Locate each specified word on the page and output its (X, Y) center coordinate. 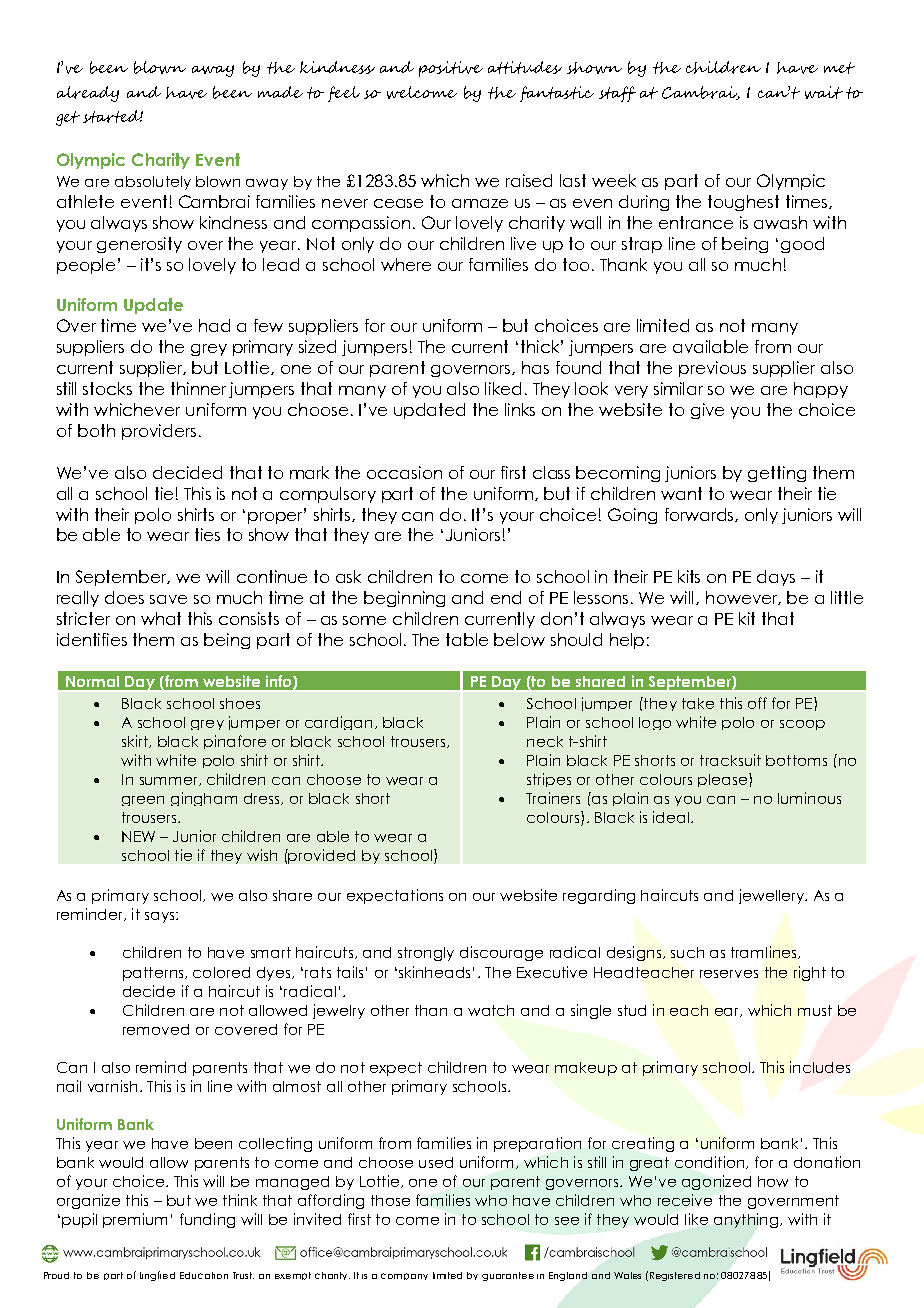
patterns (154, 974)
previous (712, 369)
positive (451, 69)
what (161, 618)
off (757, 703)
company (404, 1276)
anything (747, 1220)
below (519, 639)
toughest (743, 203)
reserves (729, 974)
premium (135, 1220)
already (88, 94)
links (520, 409)
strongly (426, 954)
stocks (107, 388)
